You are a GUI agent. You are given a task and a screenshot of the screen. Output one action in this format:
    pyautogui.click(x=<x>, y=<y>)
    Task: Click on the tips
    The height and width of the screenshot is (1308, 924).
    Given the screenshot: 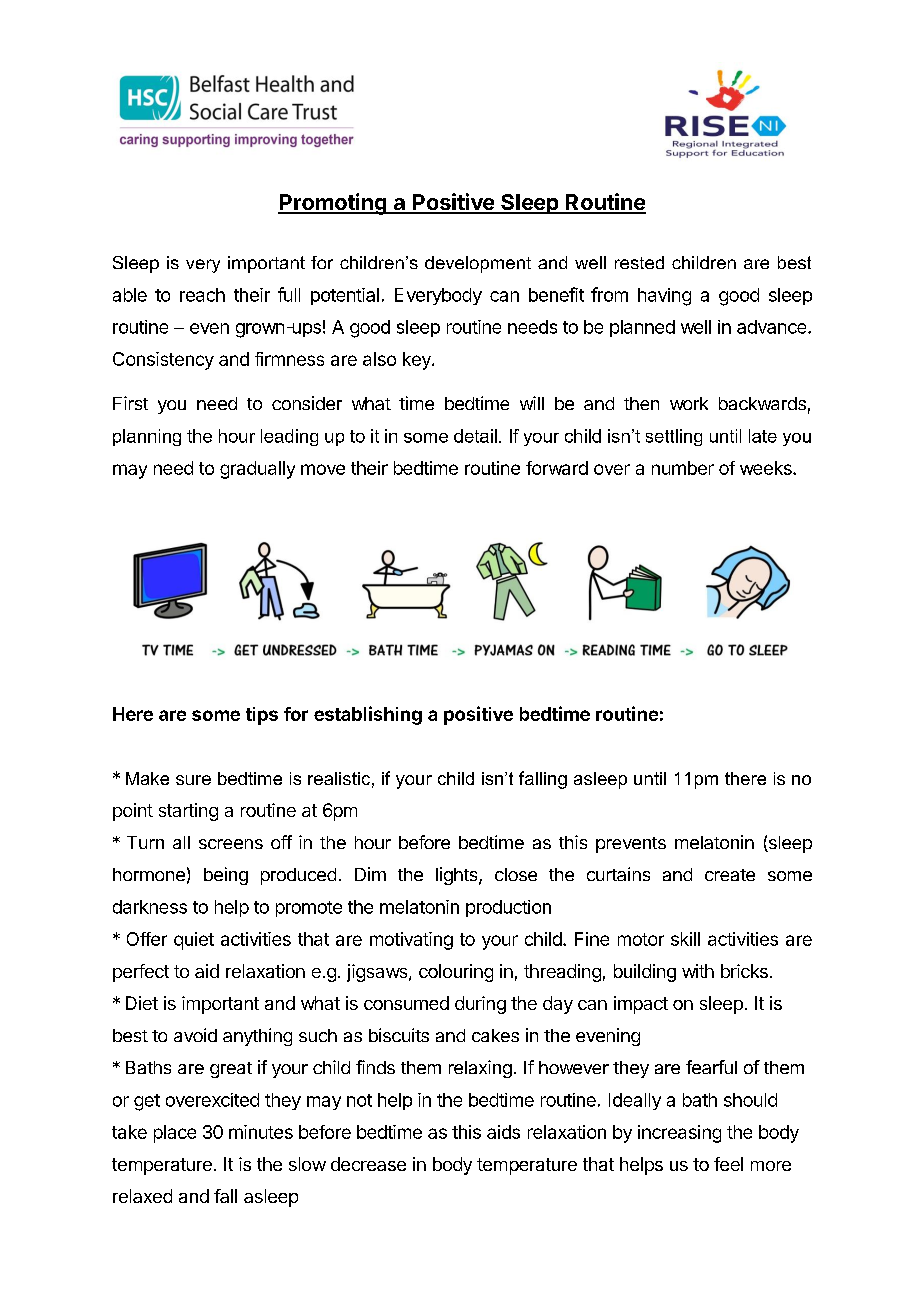 What is the action you would take?
    pyautogui.click(x=262, y=716)
